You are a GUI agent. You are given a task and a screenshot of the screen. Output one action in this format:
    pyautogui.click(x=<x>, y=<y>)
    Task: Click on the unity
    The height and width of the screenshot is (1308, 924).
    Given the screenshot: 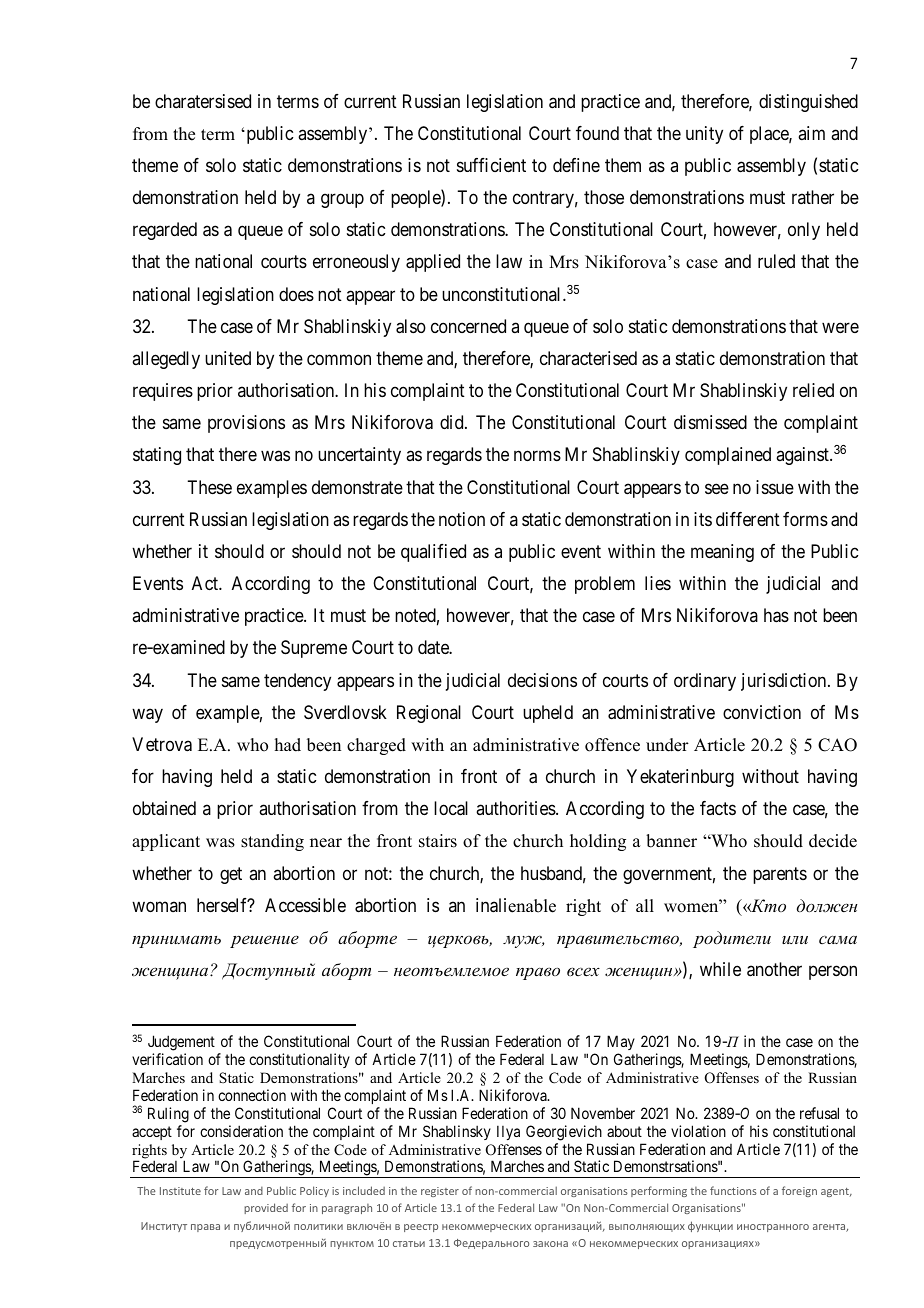 What is the action you would take?
    pyautogui.click(x=704, y=135)
